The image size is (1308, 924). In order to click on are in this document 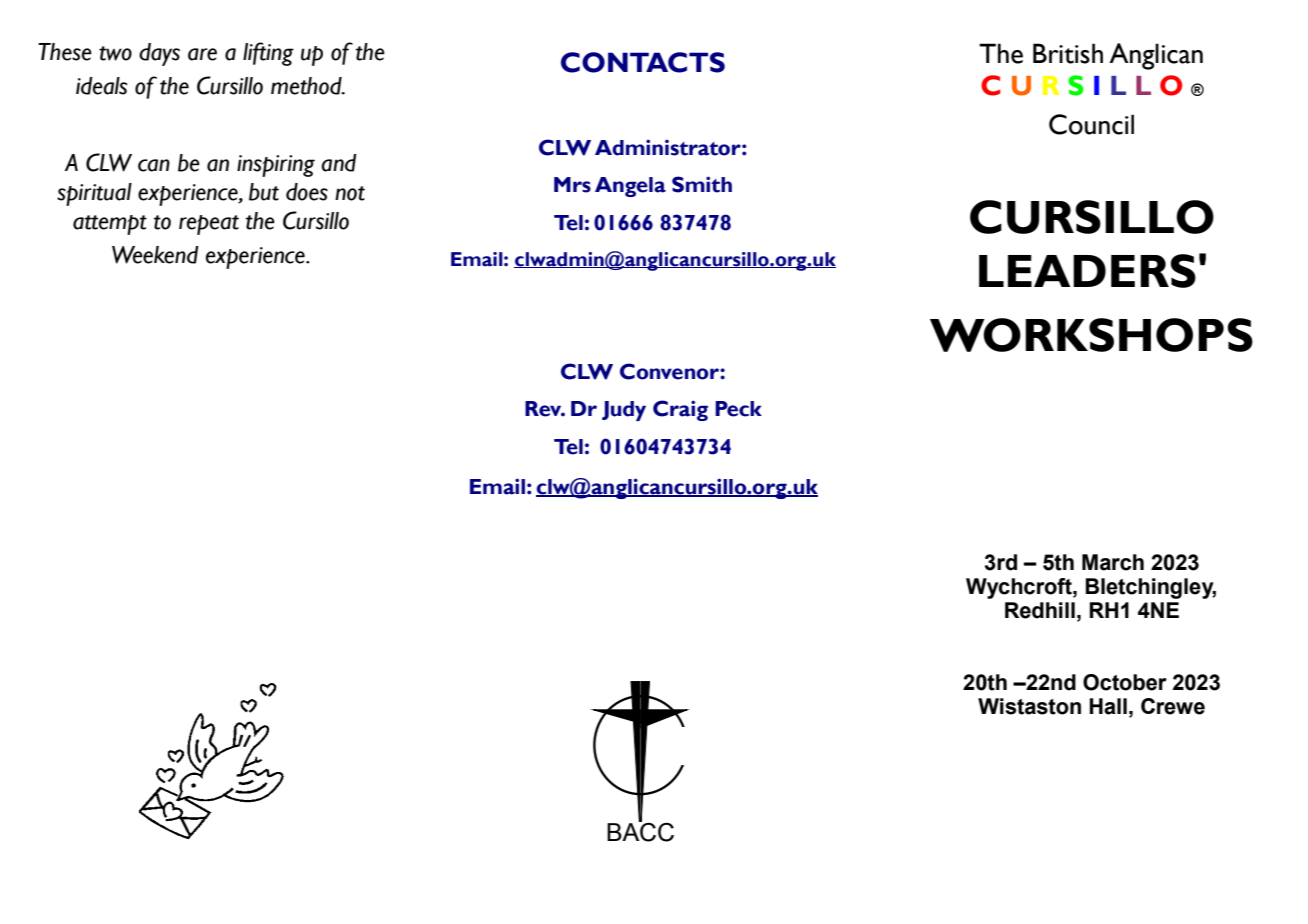, I will do `click(202, 54)`.
